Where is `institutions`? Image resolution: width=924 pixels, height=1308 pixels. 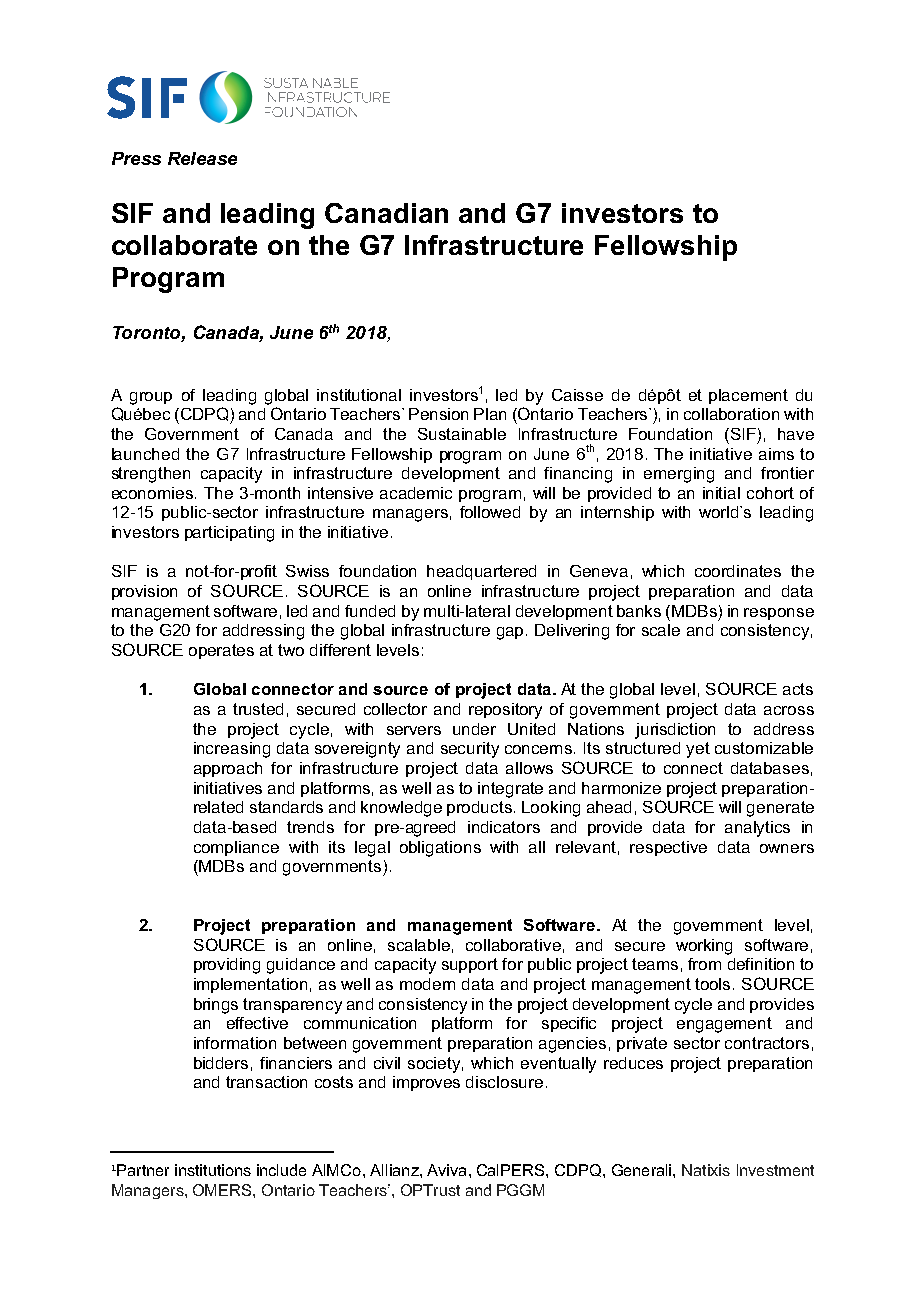
institutions is located at coordinates (213, 1170).
